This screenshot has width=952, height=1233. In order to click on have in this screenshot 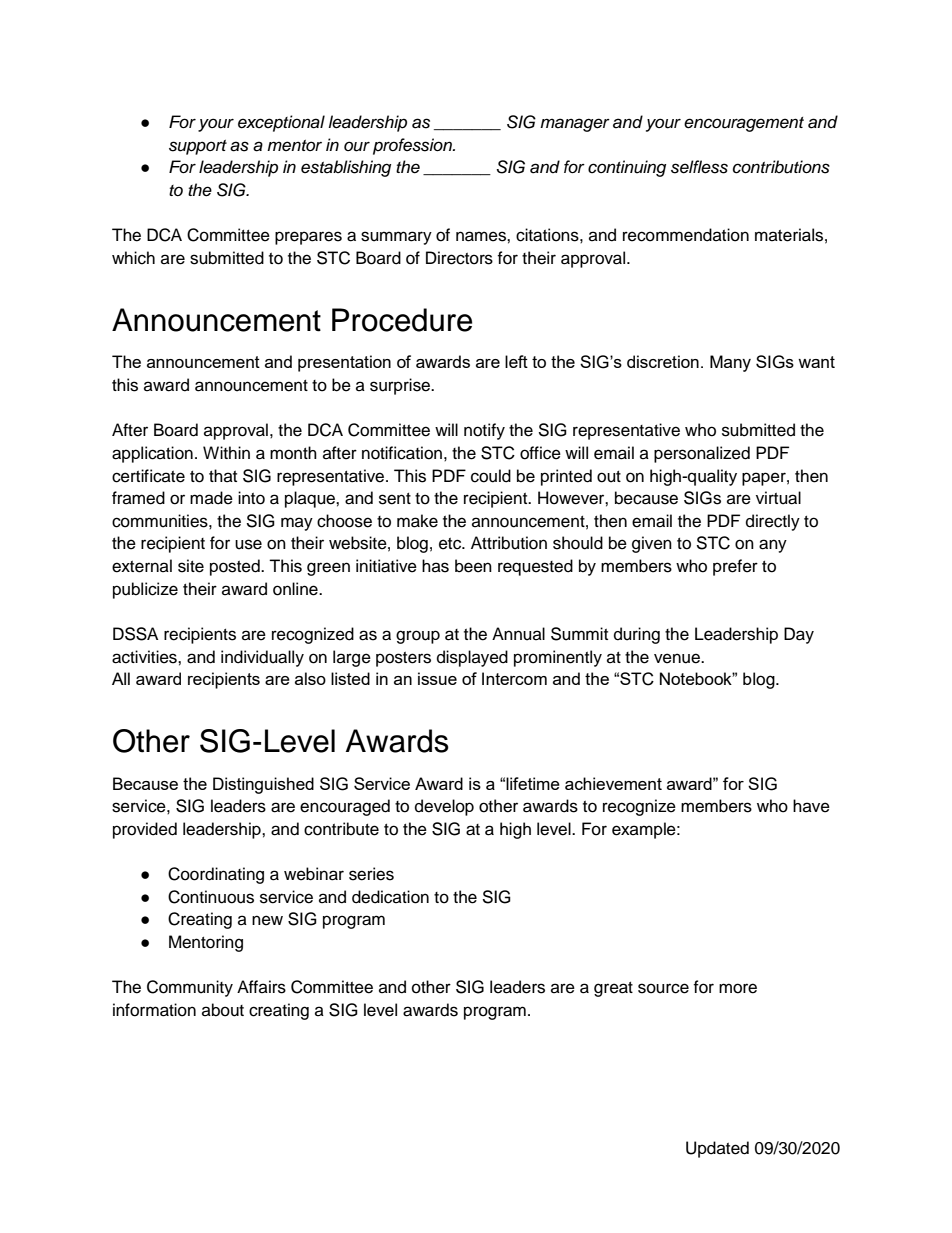, I will do `click(811, 806)`.
